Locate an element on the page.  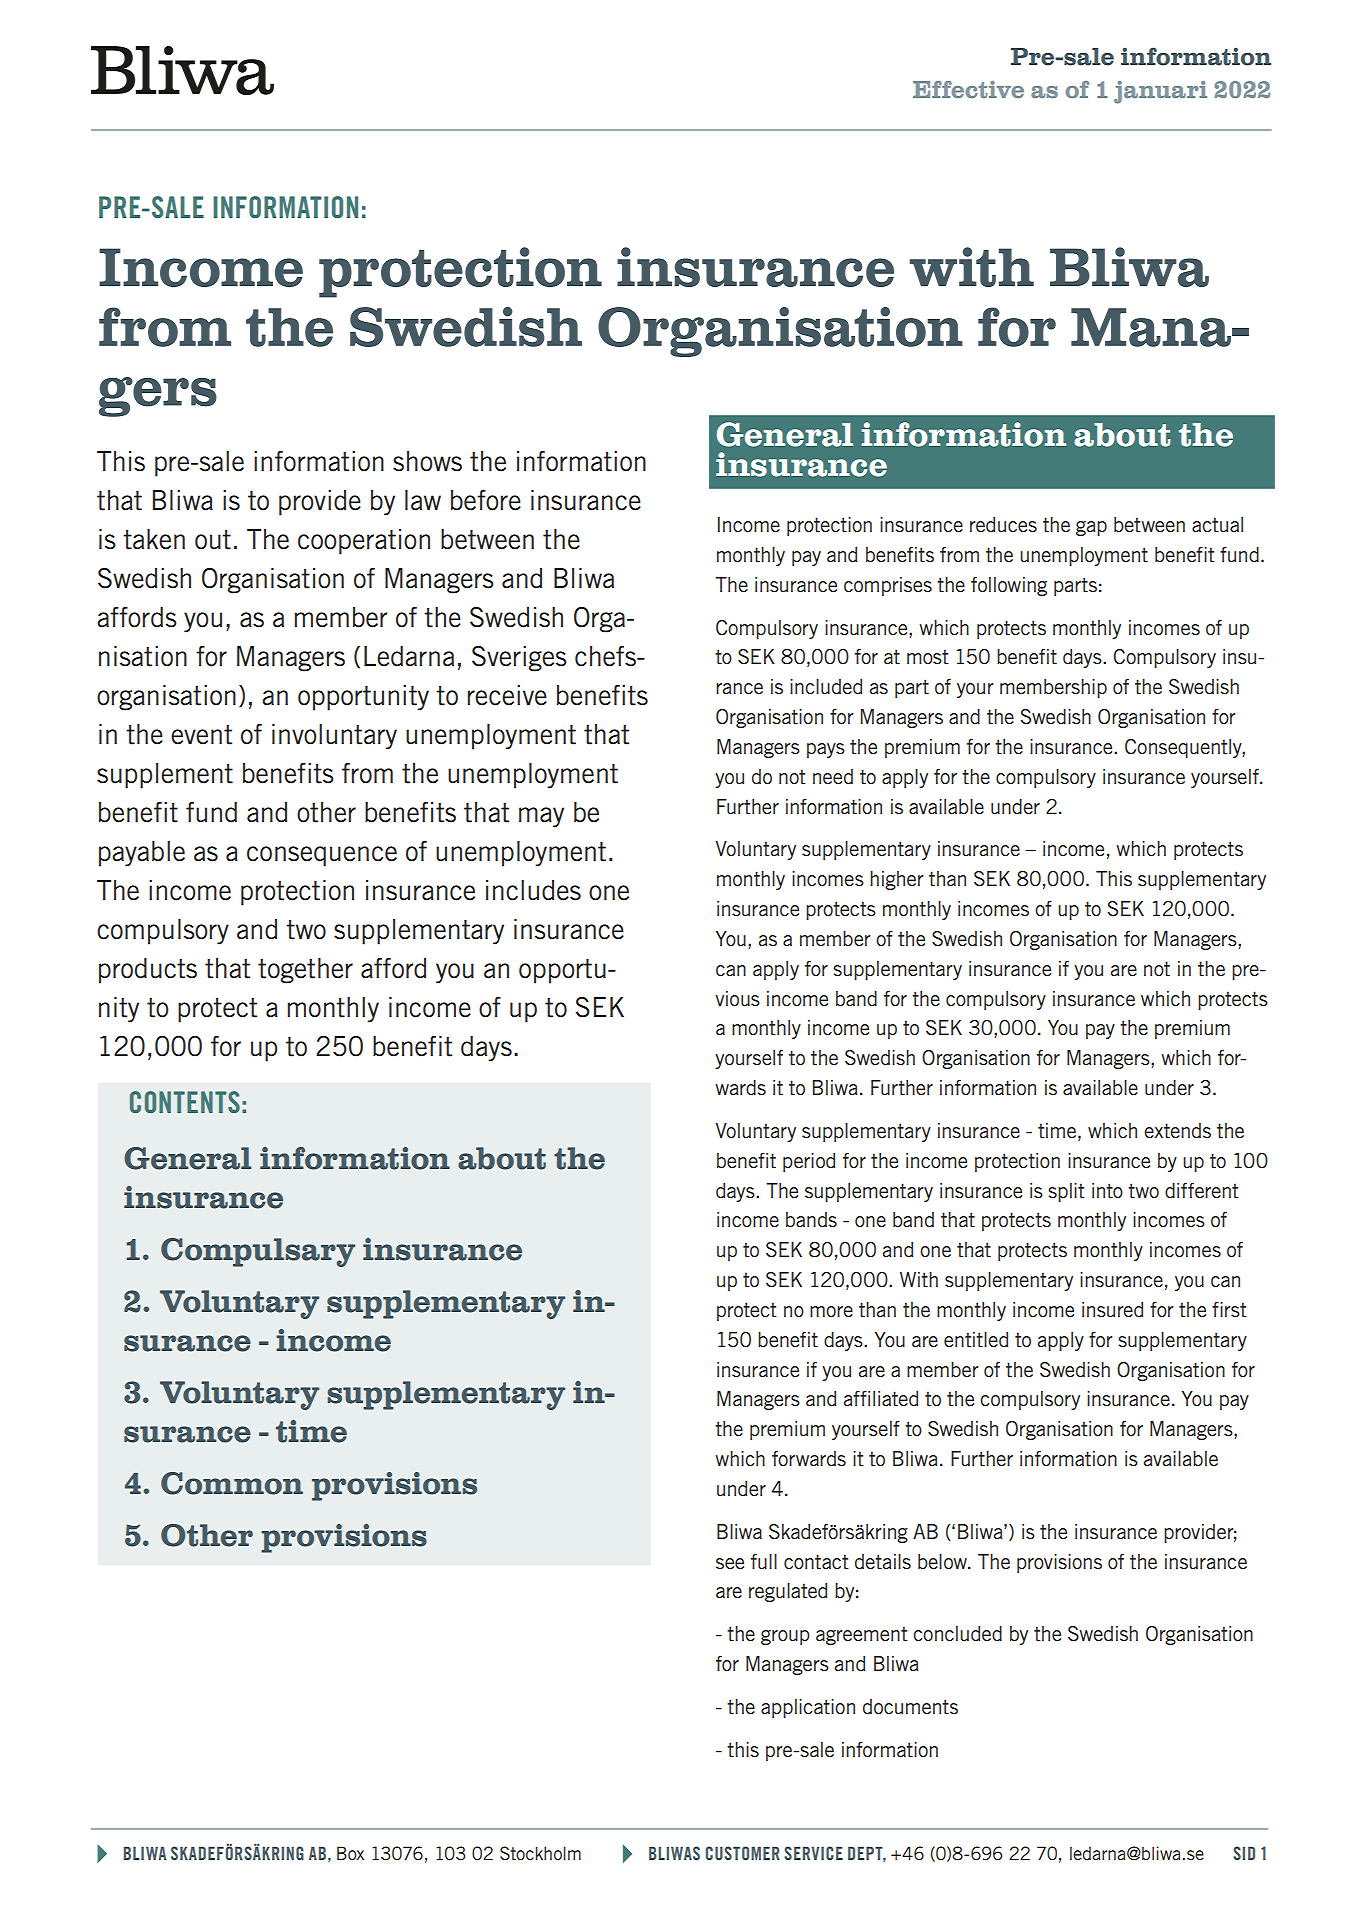
Box is located at coordinates (350, 1853).
